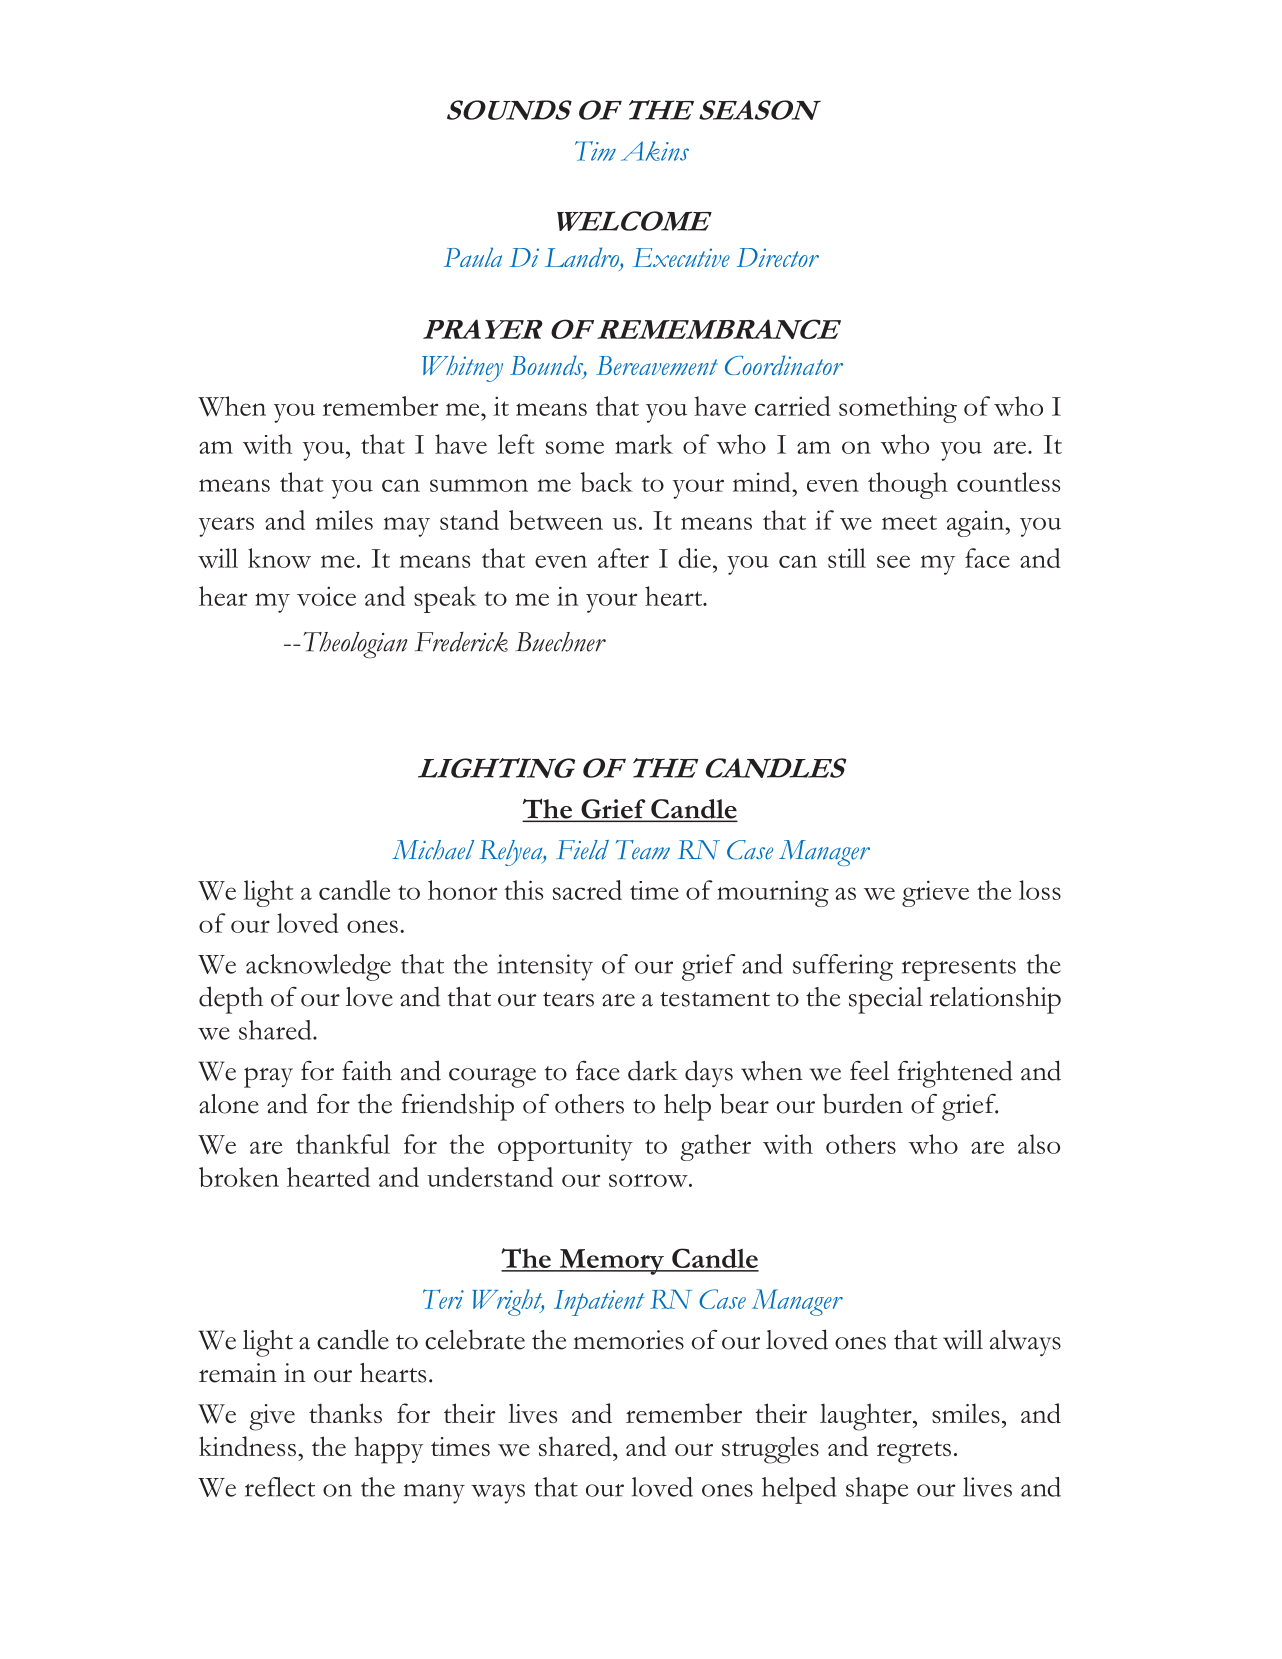 Image resolution: width=1282 pixels, height=1659 pixels. Describe the element at coordinates (565, 1147) in the image. I see `opportunity` at that location.
